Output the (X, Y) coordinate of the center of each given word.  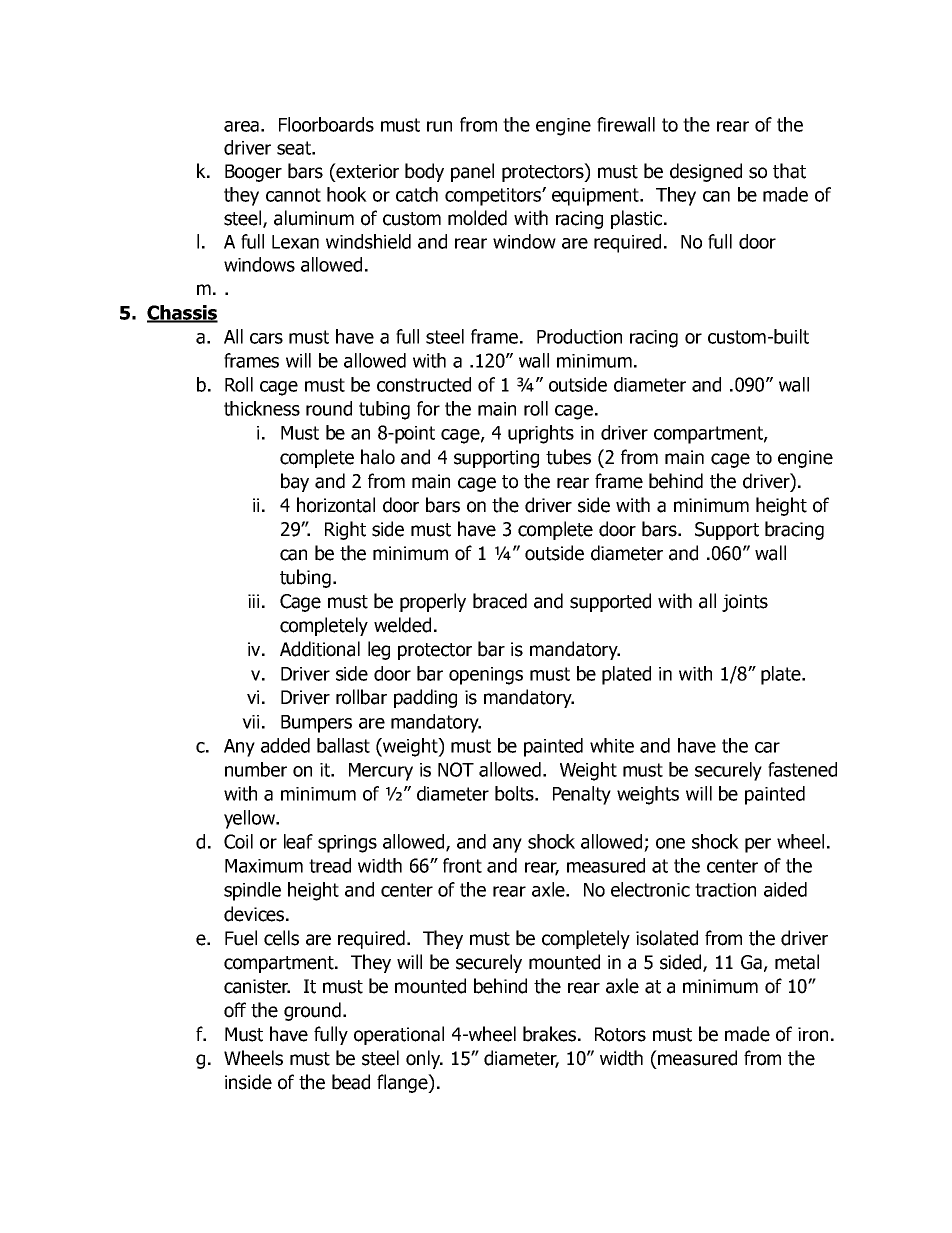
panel (472, 172)
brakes (549, 1034)
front (462, 865)
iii (253, 601)
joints (745, 603)
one (670, 843)
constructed (424, 384)
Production (579, 336)
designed (706, 172)
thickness (262, 408)
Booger (253, 173)
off (235, 1010)
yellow (251, 819)
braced (500, 601)
